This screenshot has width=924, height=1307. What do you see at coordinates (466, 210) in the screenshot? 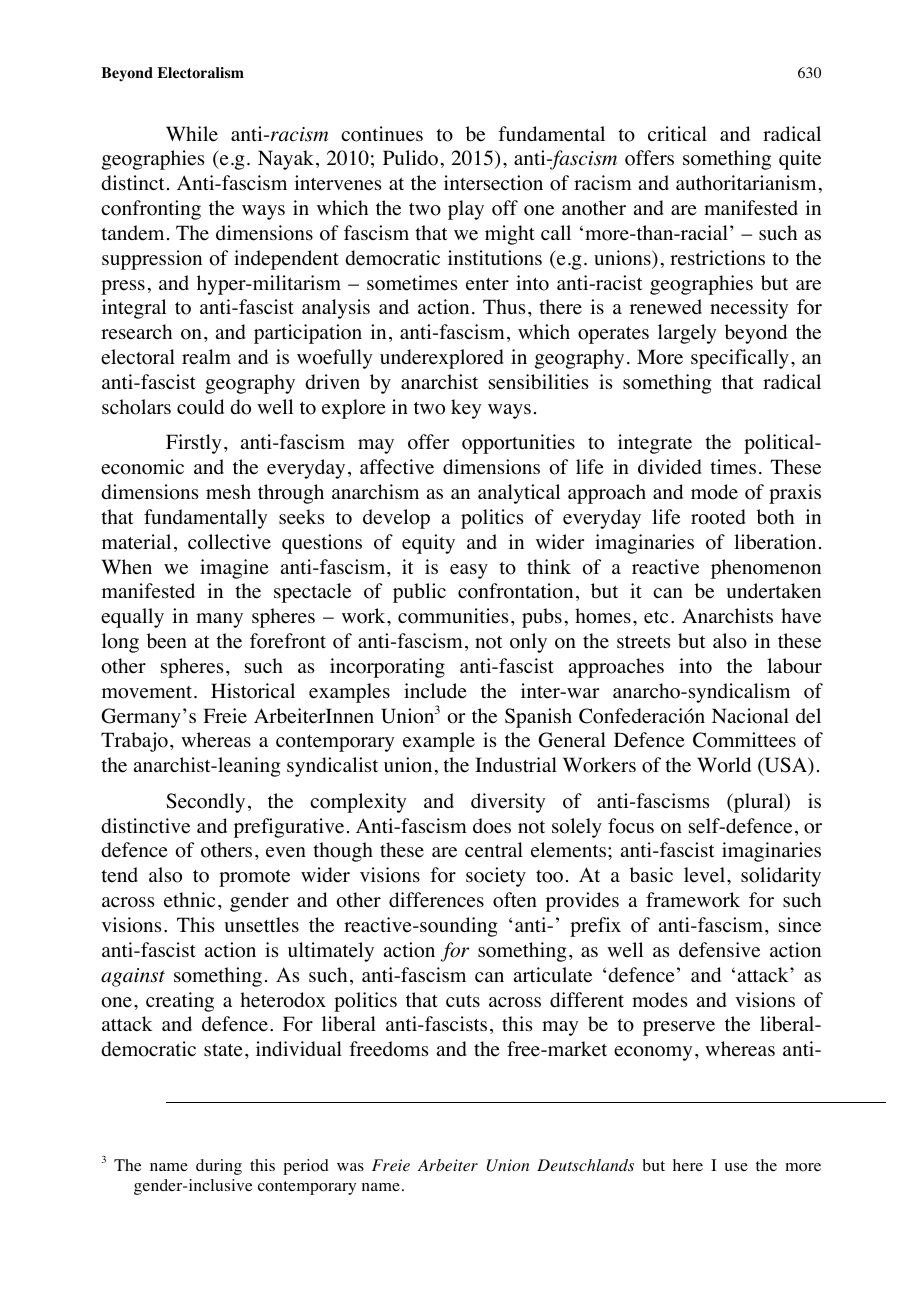
I see `play` at bounding box center [466, 210].
